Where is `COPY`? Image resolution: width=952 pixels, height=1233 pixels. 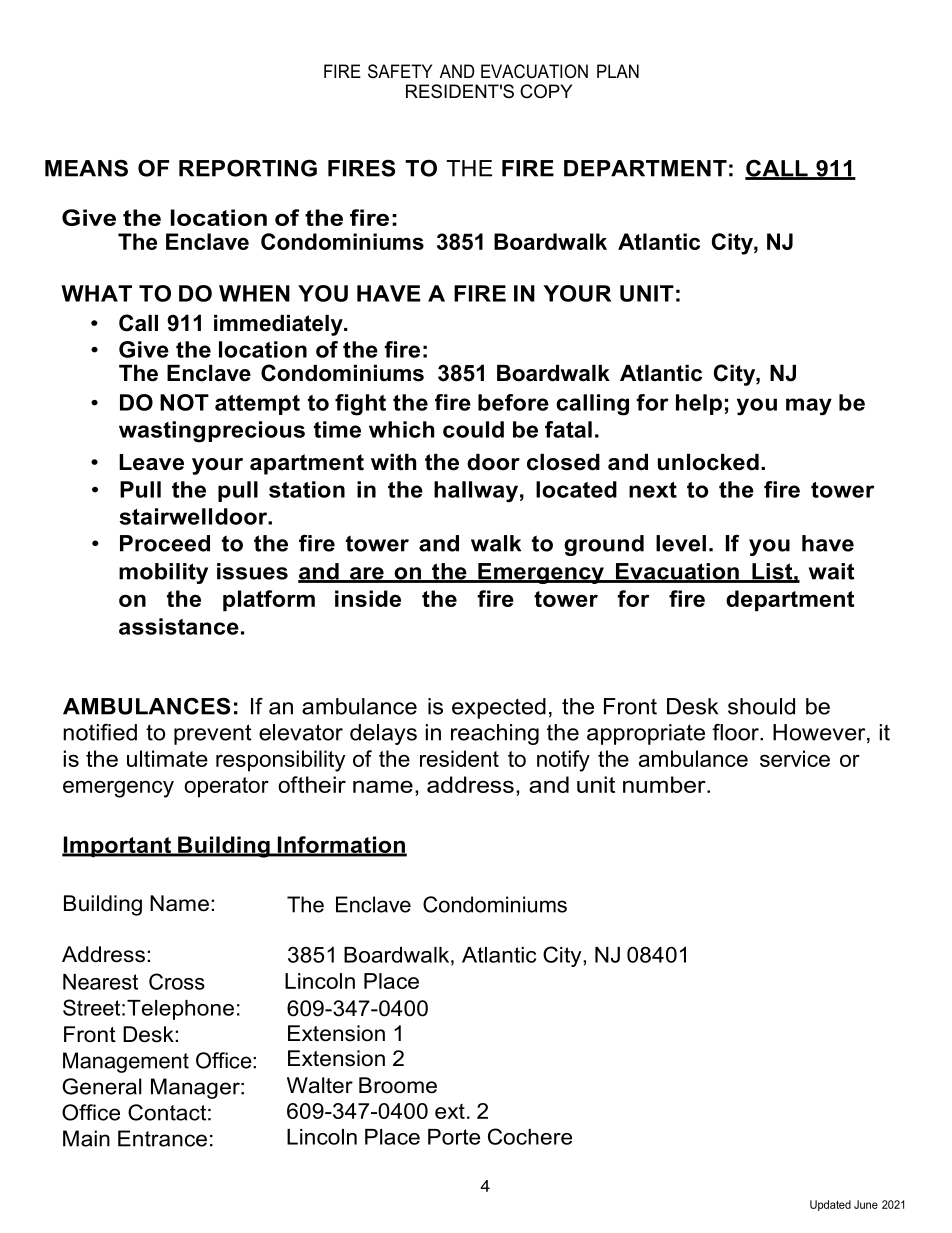 COPY is located at coordinates (546, 91).
